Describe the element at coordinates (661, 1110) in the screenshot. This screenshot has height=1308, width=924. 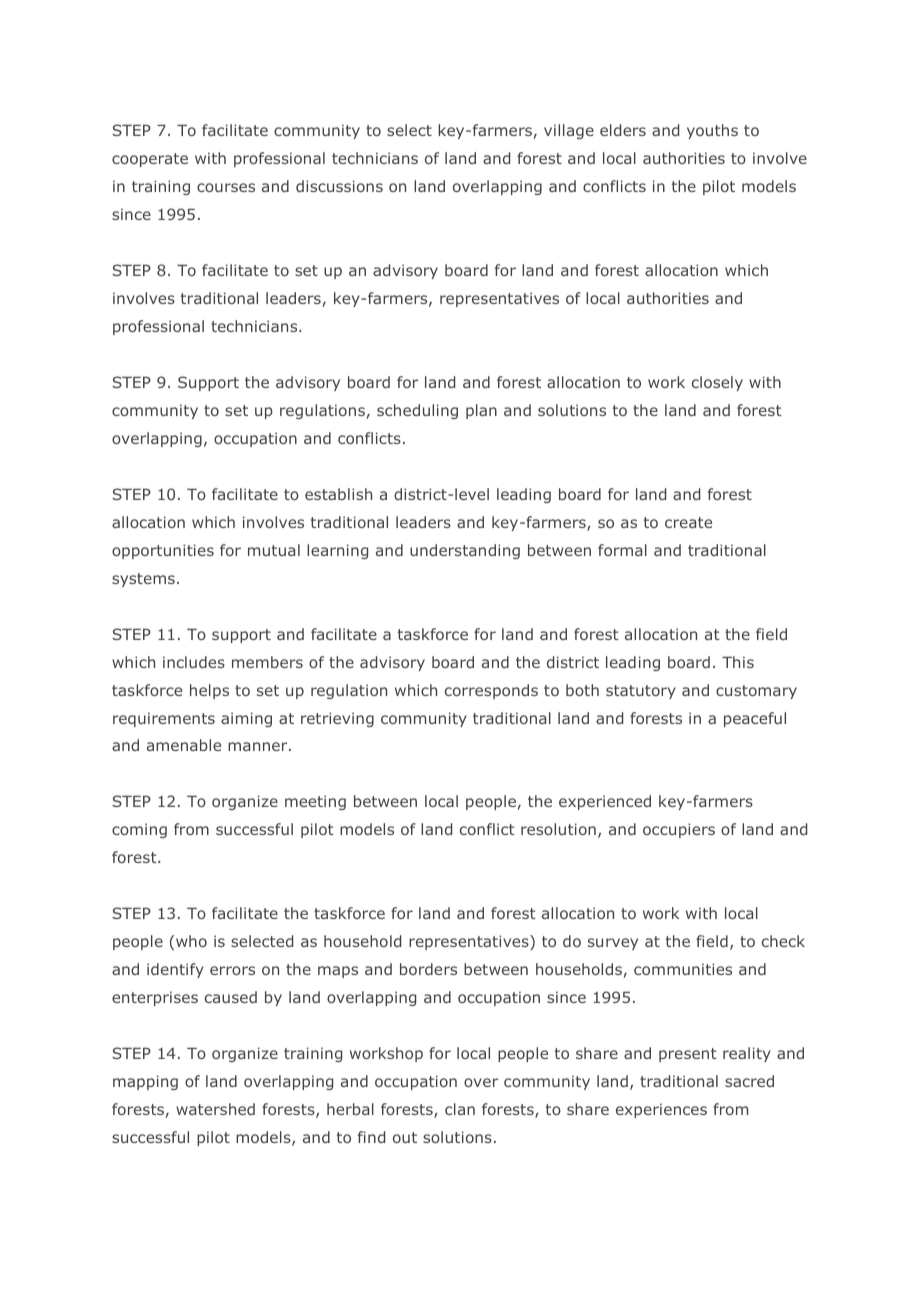
I see `experiences` at that location.
